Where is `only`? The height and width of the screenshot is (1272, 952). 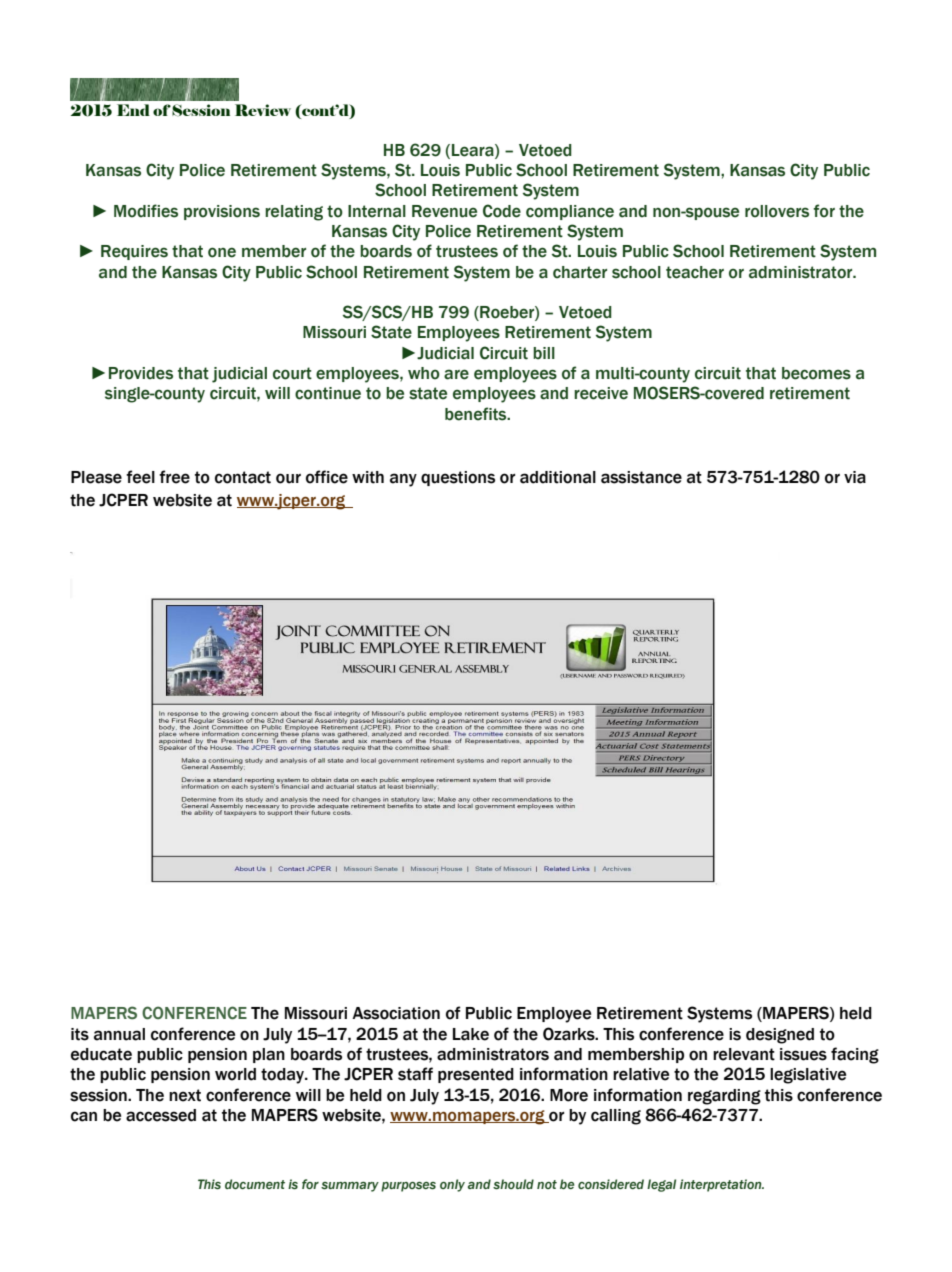 only is located at coordinates (452, 1185).
